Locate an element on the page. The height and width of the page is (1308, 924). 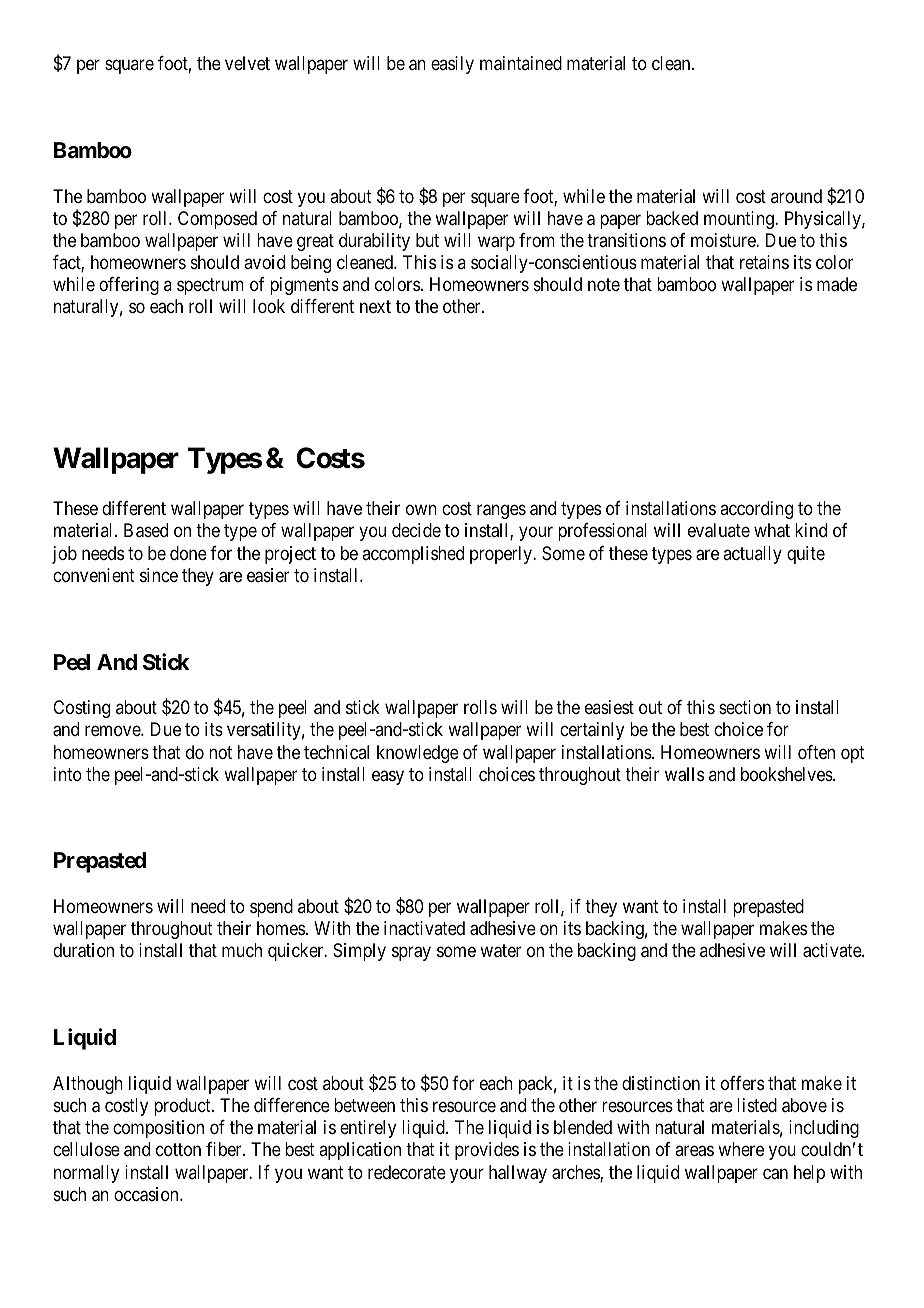
cotton is located at coordinates (178, 1150).
